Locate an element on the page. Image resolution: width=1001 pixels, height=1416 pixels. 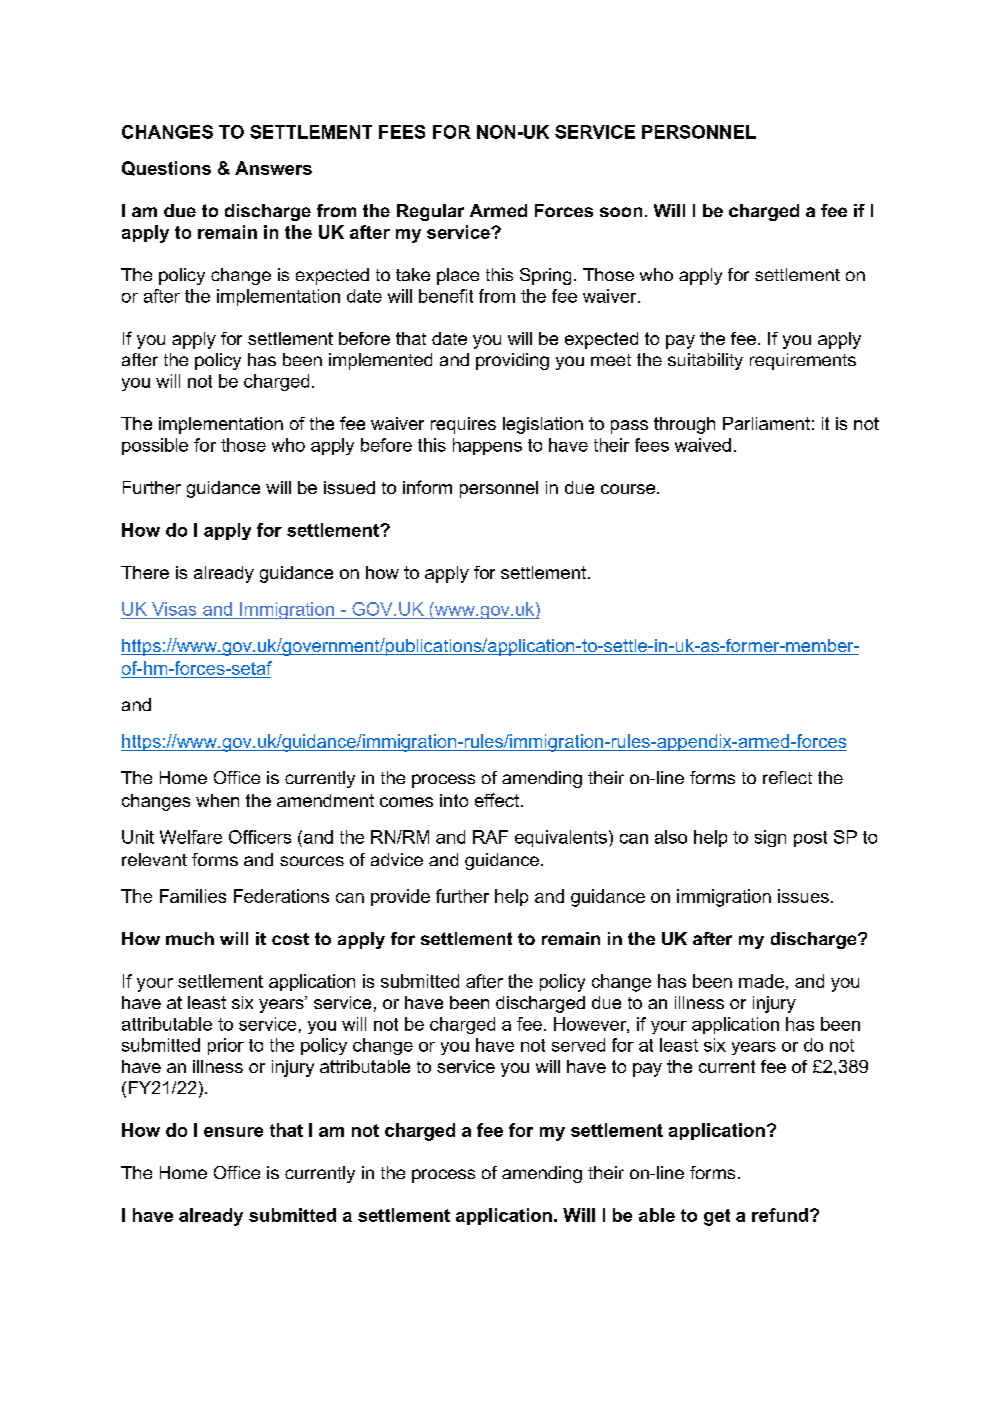
possible is located at coordinates (155, 446).
